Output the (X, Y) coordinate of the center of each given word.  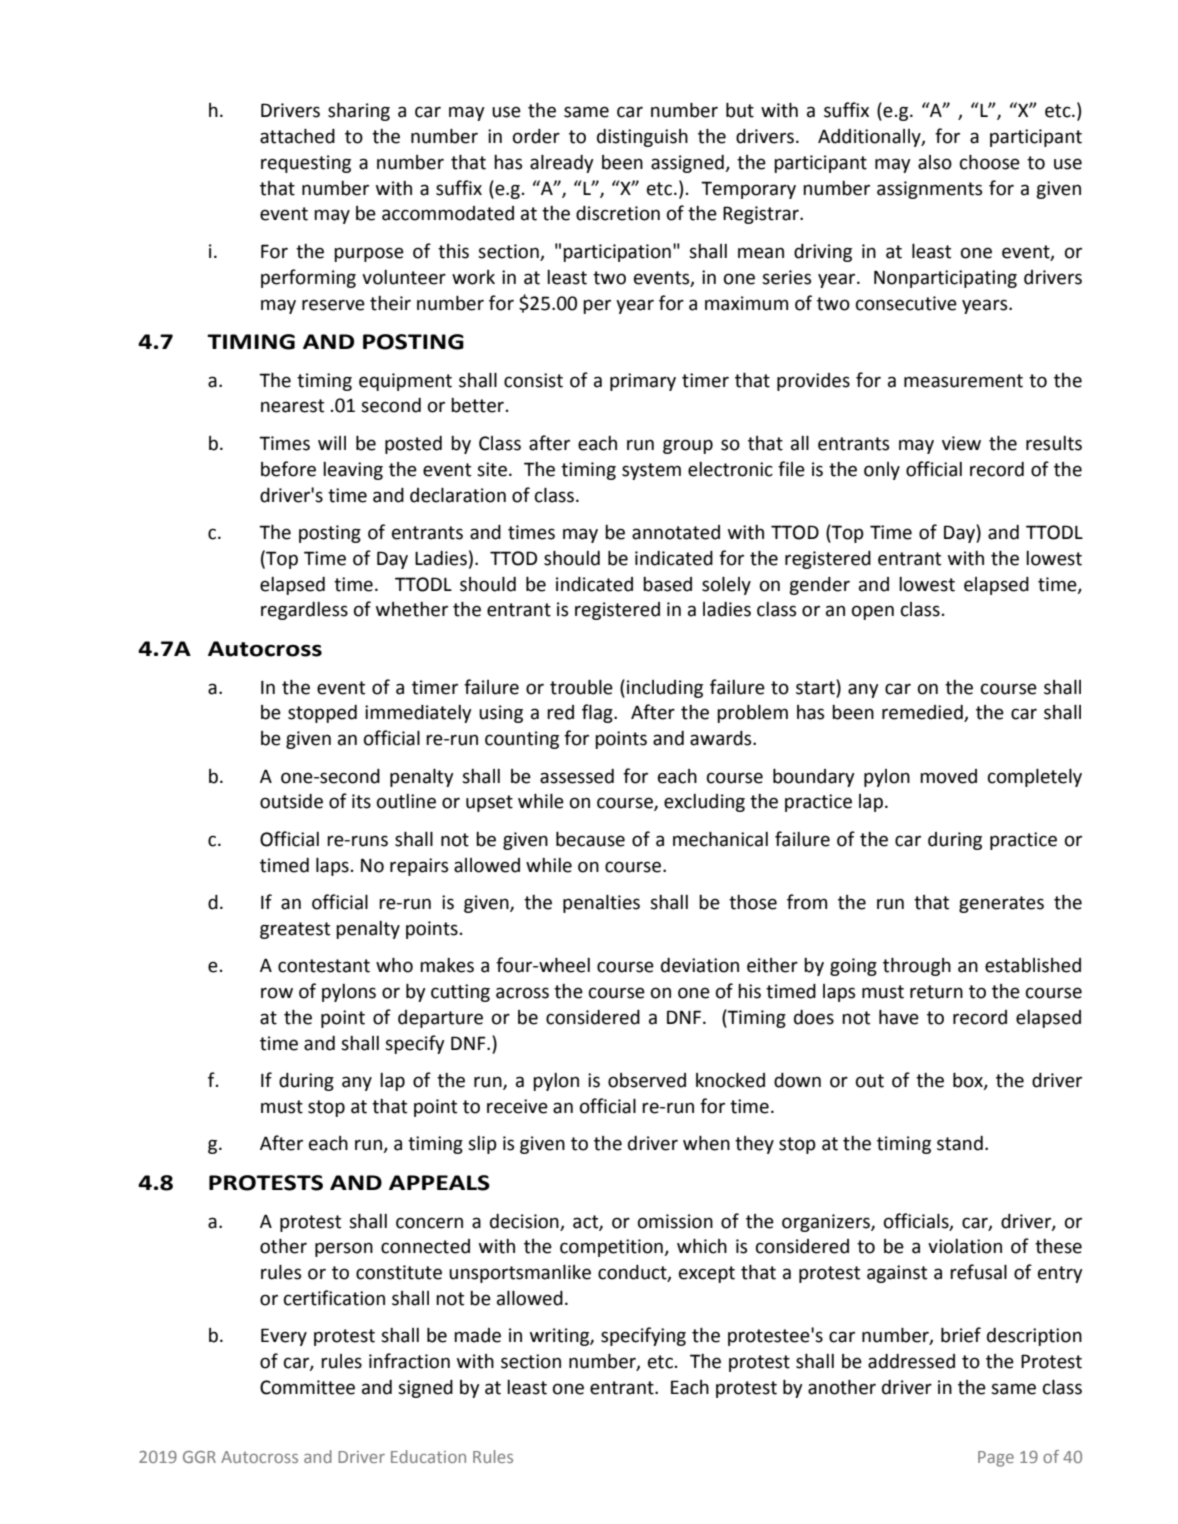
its (361, 801)
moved (948, 776)
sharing (359, 112)
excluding (704, 803)
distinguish (642, 138)
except (707, 1274)
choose (990, 162)
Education (428, 1456)
